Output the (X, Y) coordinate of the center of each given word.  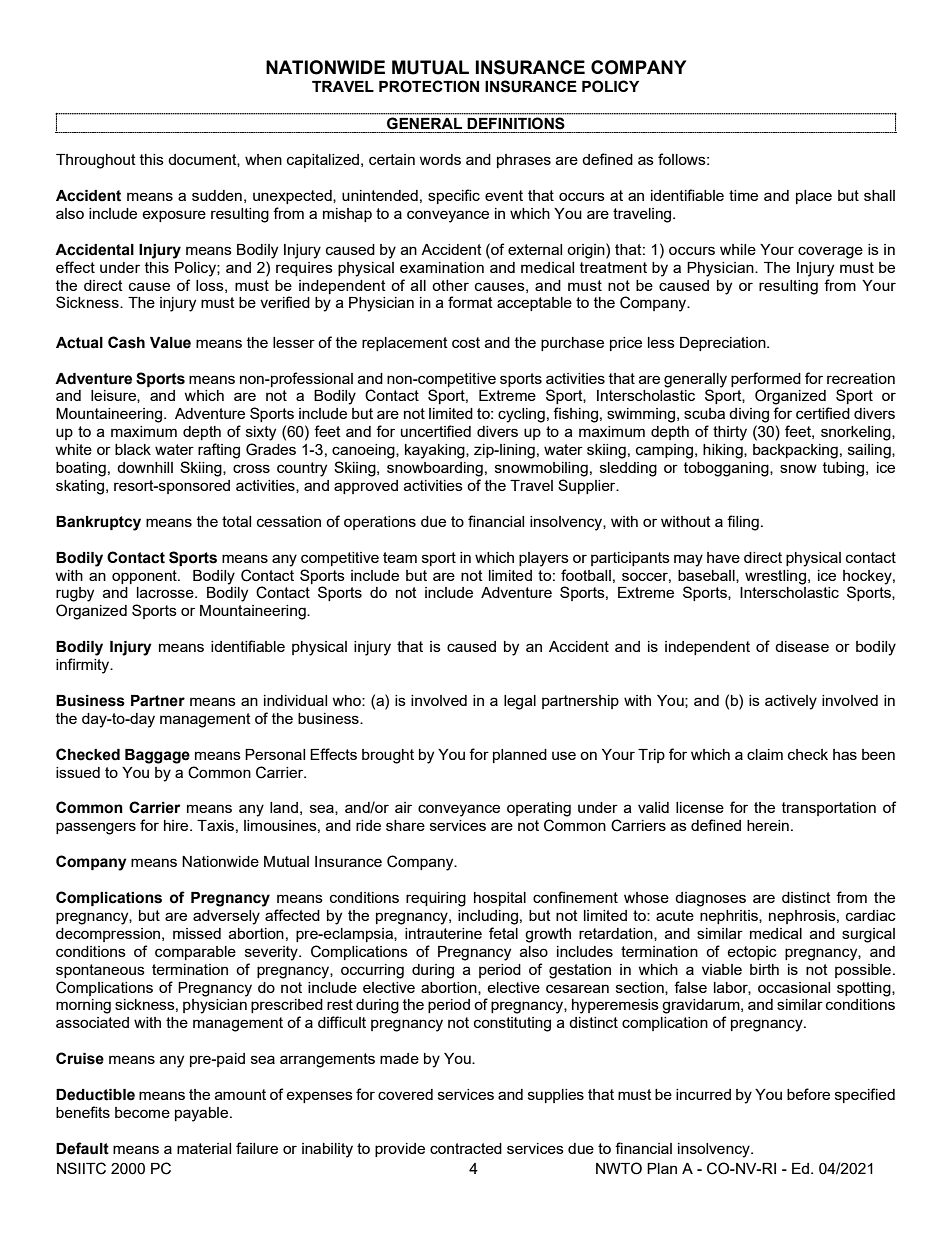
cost (466, 342)
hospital (500, 899)
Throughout (96, 161)
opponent (145, 577)
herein (768, 825)
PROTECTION (429, 86)
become (142, 1112)
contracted (466, 1148)
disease (802, 646)
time (743, 195)
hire (177, 825)
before (808, 1094)
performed (766, 379)
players (544, 559)
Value (170, 343)
